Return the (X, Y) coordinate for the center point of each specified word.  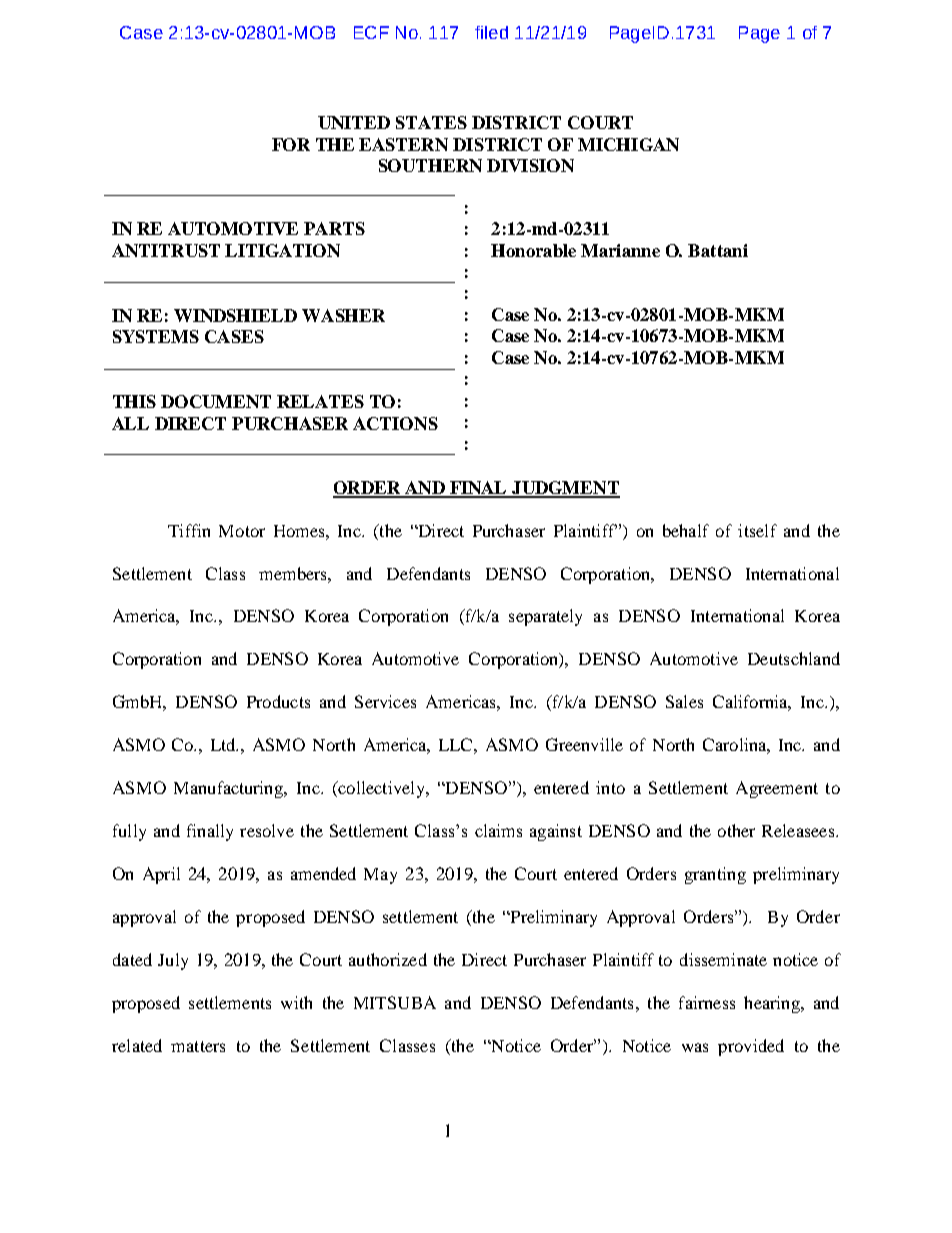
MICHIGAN (628, 144)
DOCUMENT (216, 401)
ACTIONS (395, 423)
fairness (707, 1002)
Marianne (620, 250)
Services (385, 701)
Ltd (224, 744)
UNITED (354, 122)
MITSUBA (395, 1002)
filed (491, 32)
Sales (684, 701)
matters (198, 1046)
